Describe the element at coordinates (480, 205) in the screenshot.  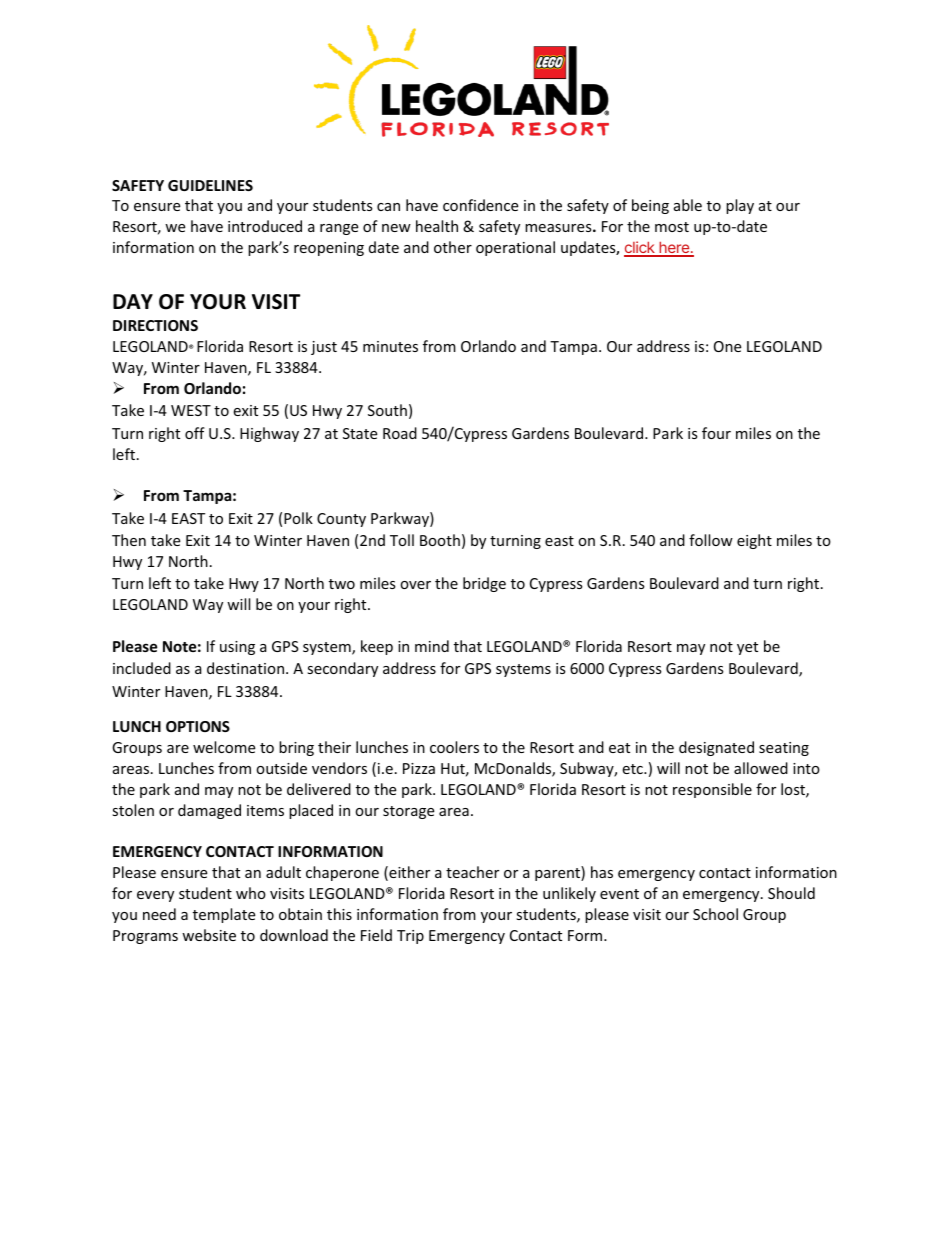
I see `confidence` at that location.
